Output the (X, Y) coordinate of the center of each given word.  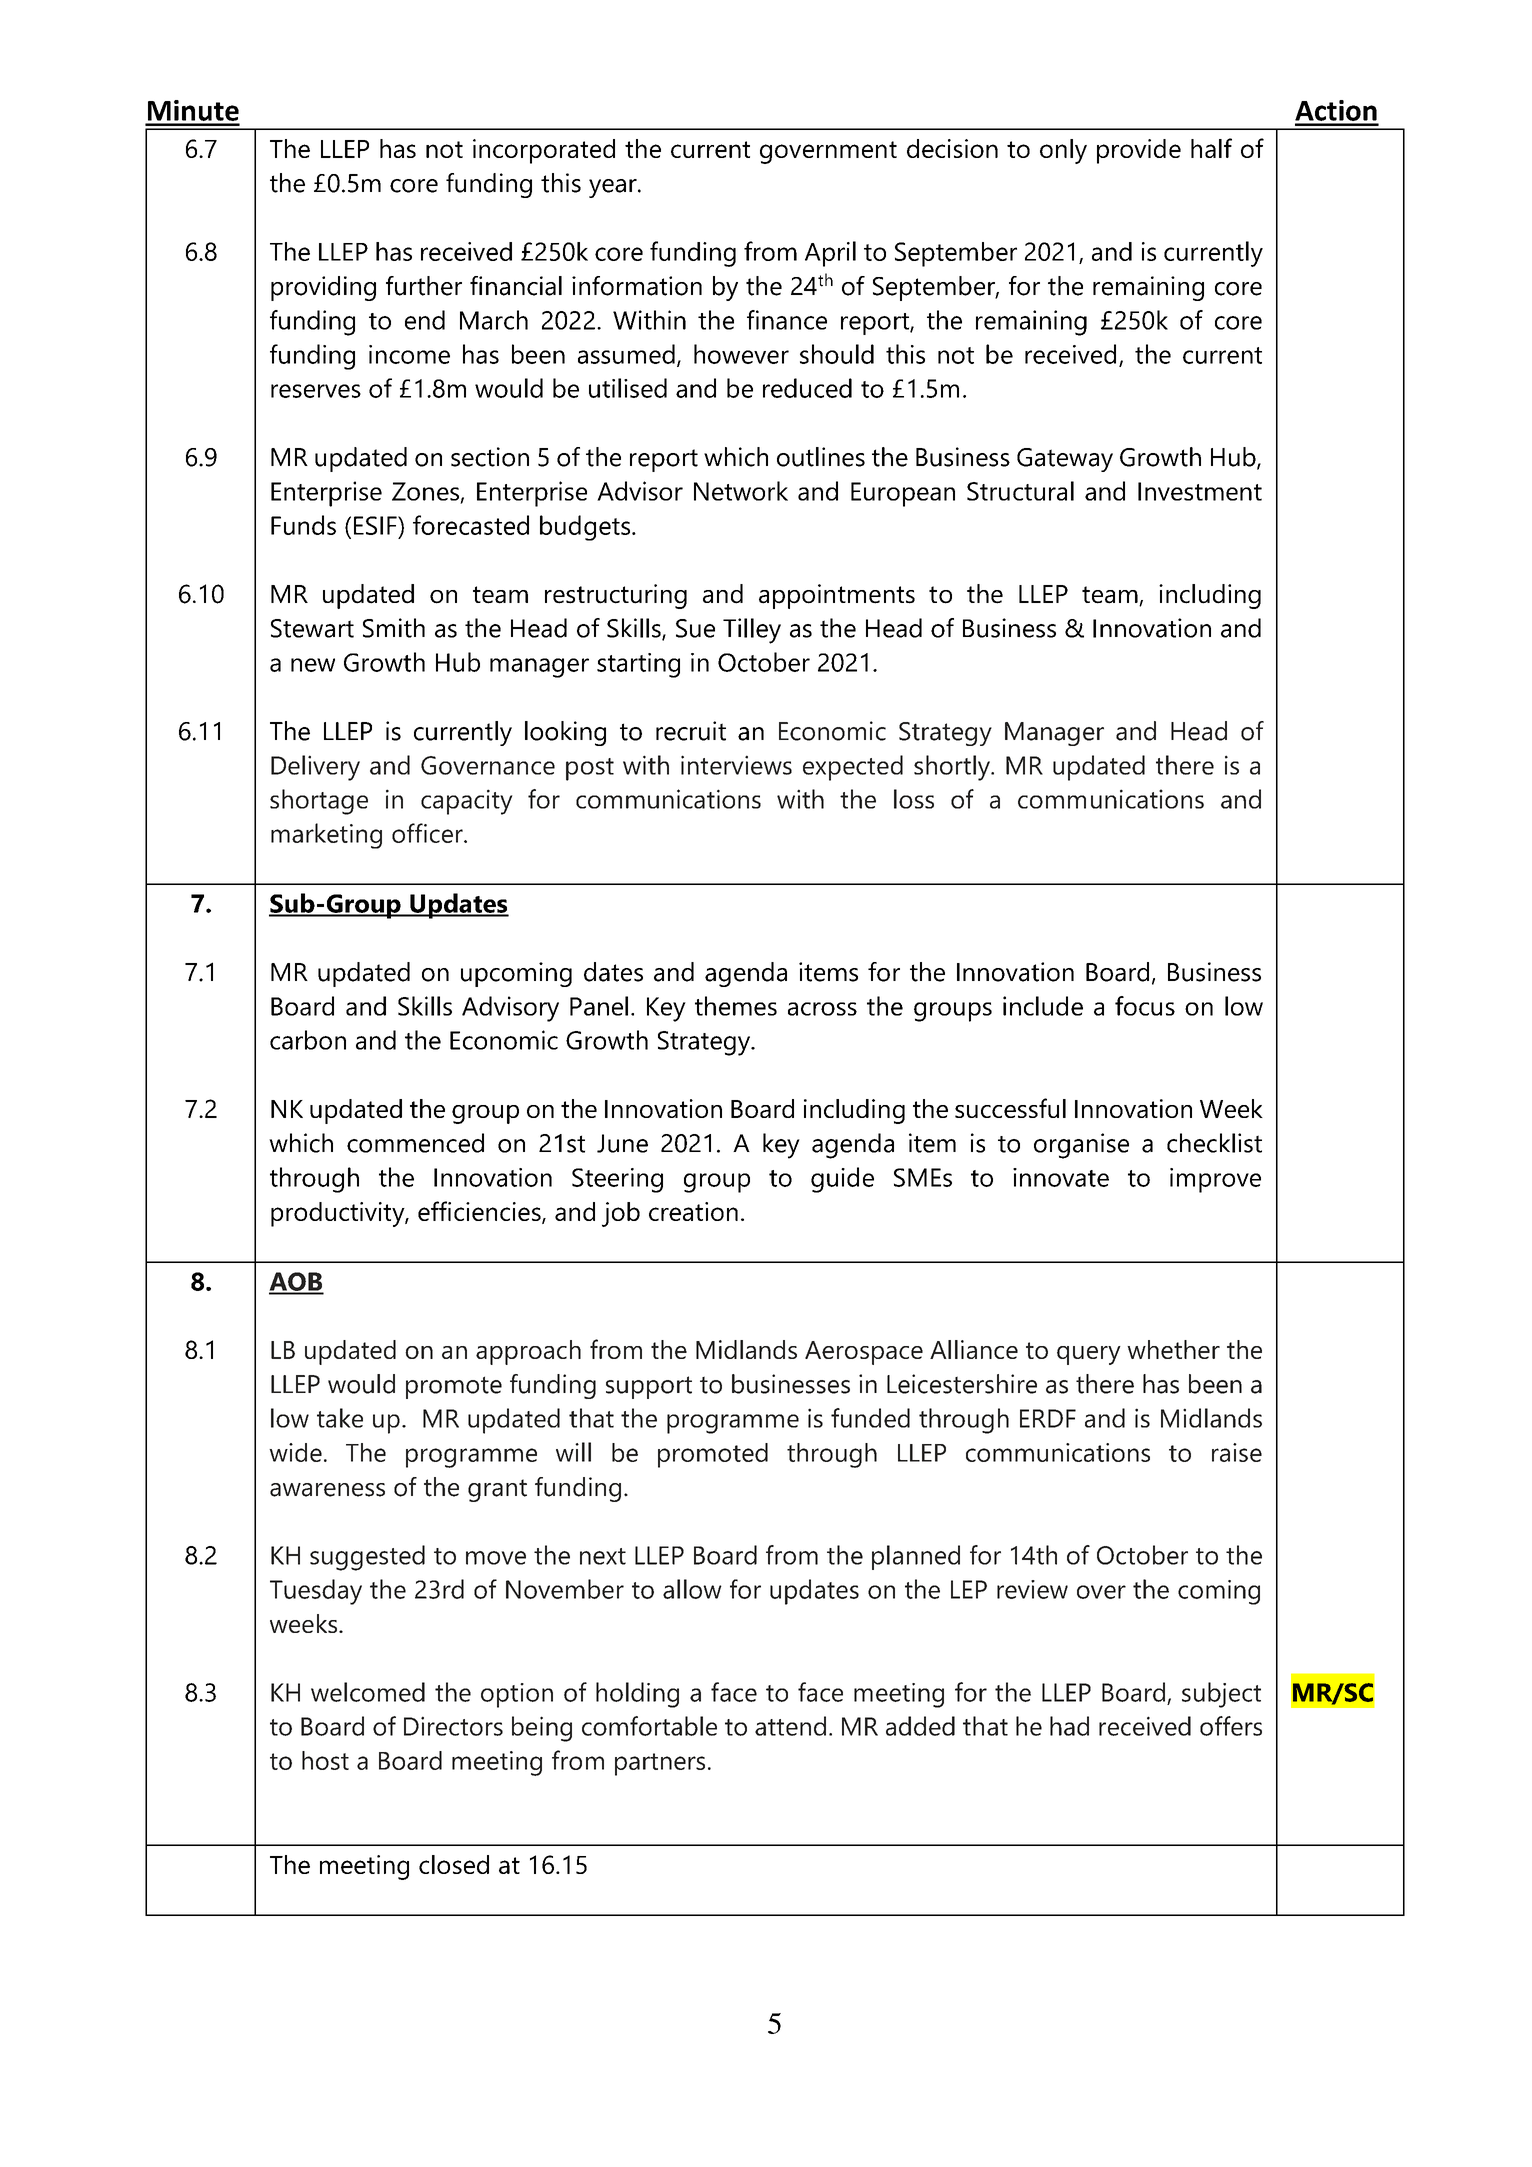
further (424, 286)
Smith (394, 628)
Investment (1200, 491)
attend (790, 1726)
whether (1173, 1349)
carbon (308, 1040)
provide (1139, 151)
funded (870, 1418)
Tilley (752, 631)
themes (736, 1006)
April (830, 254)
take (340, 1418)
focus (1145, 1006)
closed (454, 1864)
